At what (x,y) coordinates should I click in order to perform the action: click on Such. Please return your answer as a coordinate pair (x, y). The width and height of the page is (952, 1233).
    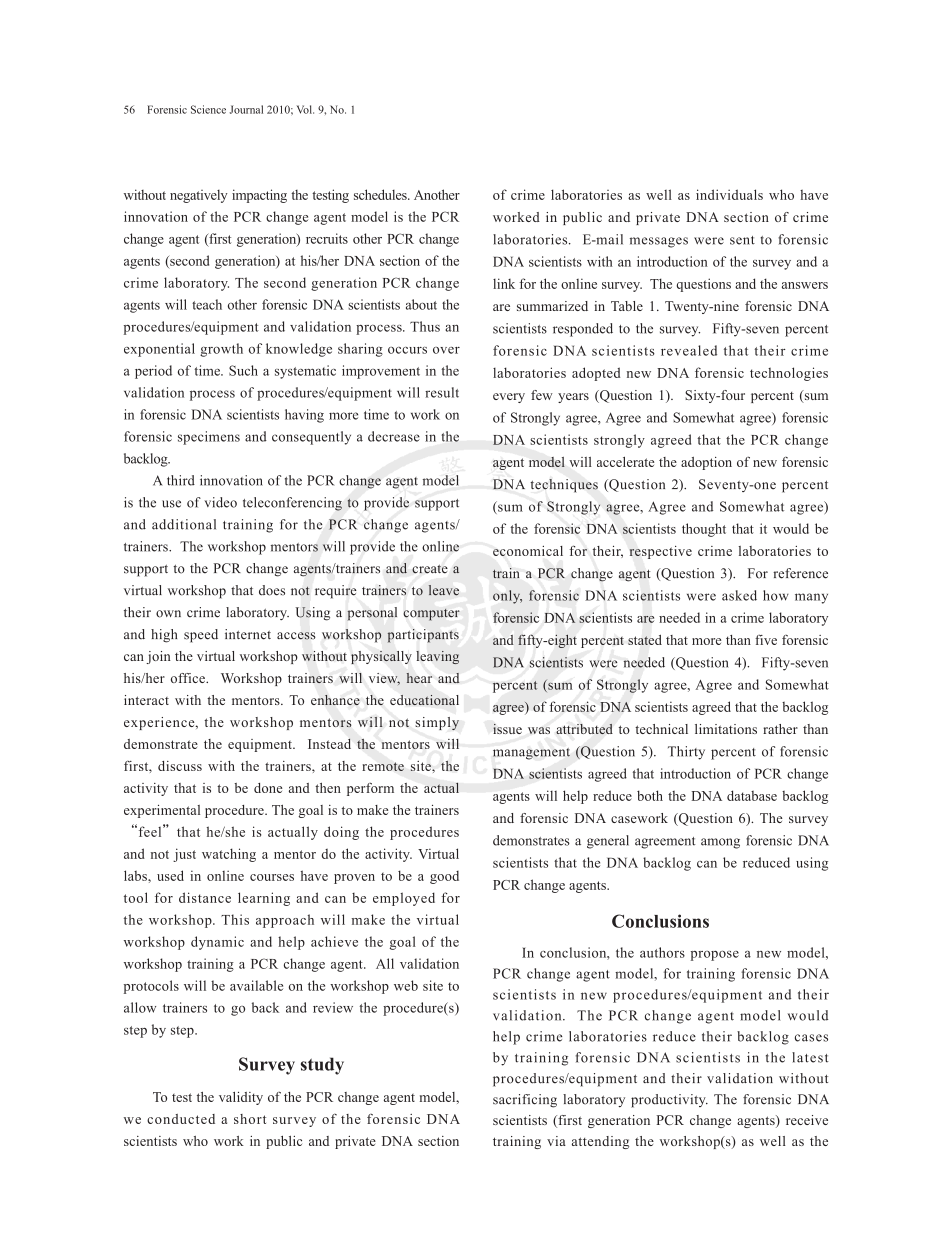
    Looking at the image, I should click on (243, 370).
